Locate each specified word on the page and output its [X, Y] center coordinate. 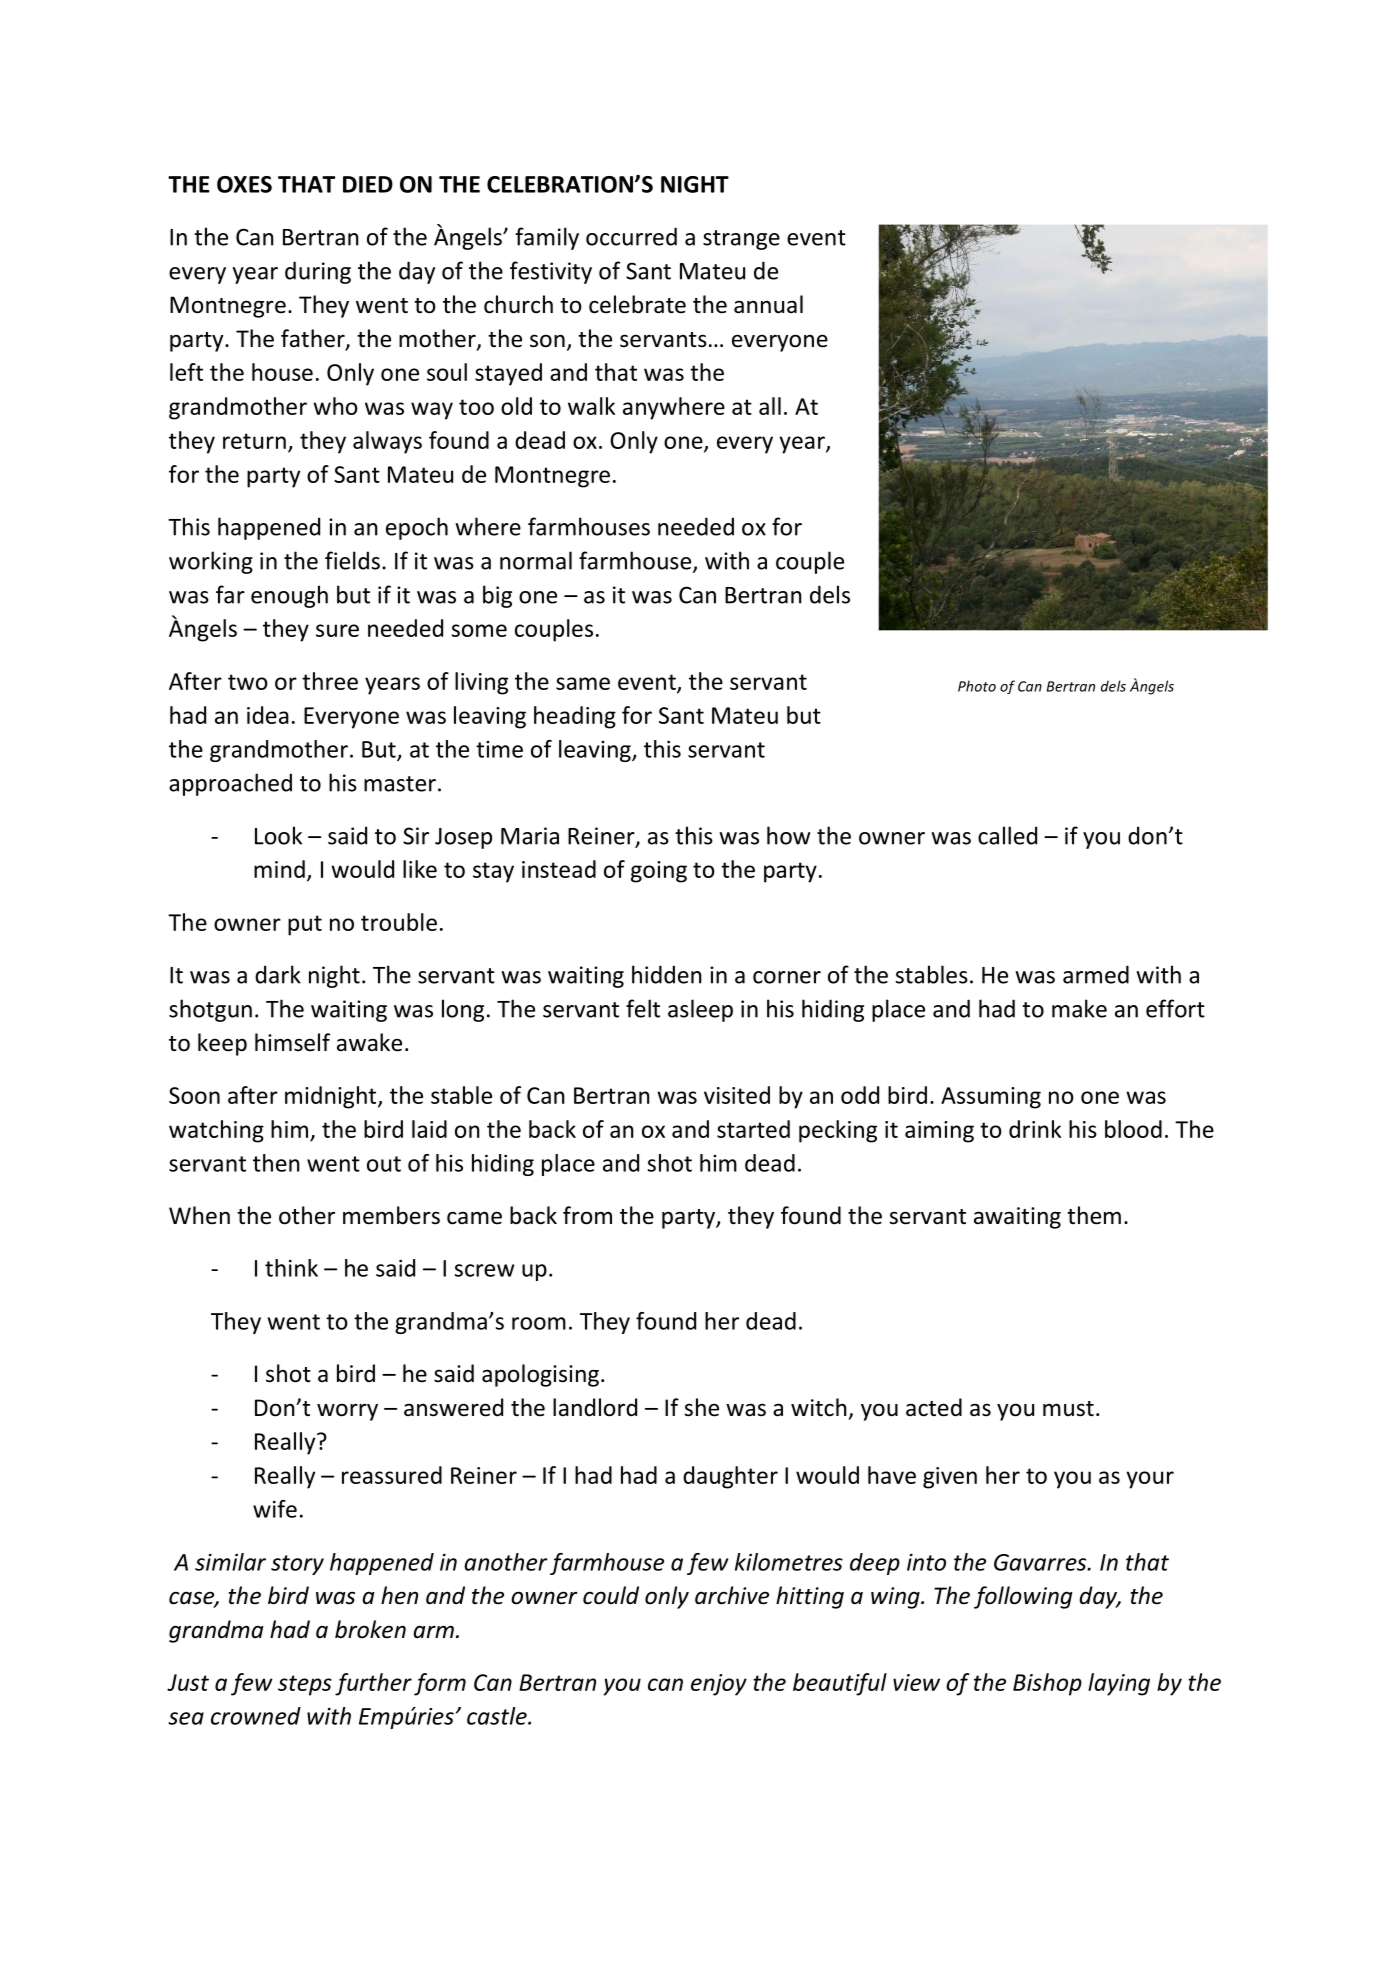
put [305, 925]
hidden [667, 974]
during [318, 272]
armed [1096, 974]
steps [305, 1685]
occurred [631, 236]
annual [768, 304]
